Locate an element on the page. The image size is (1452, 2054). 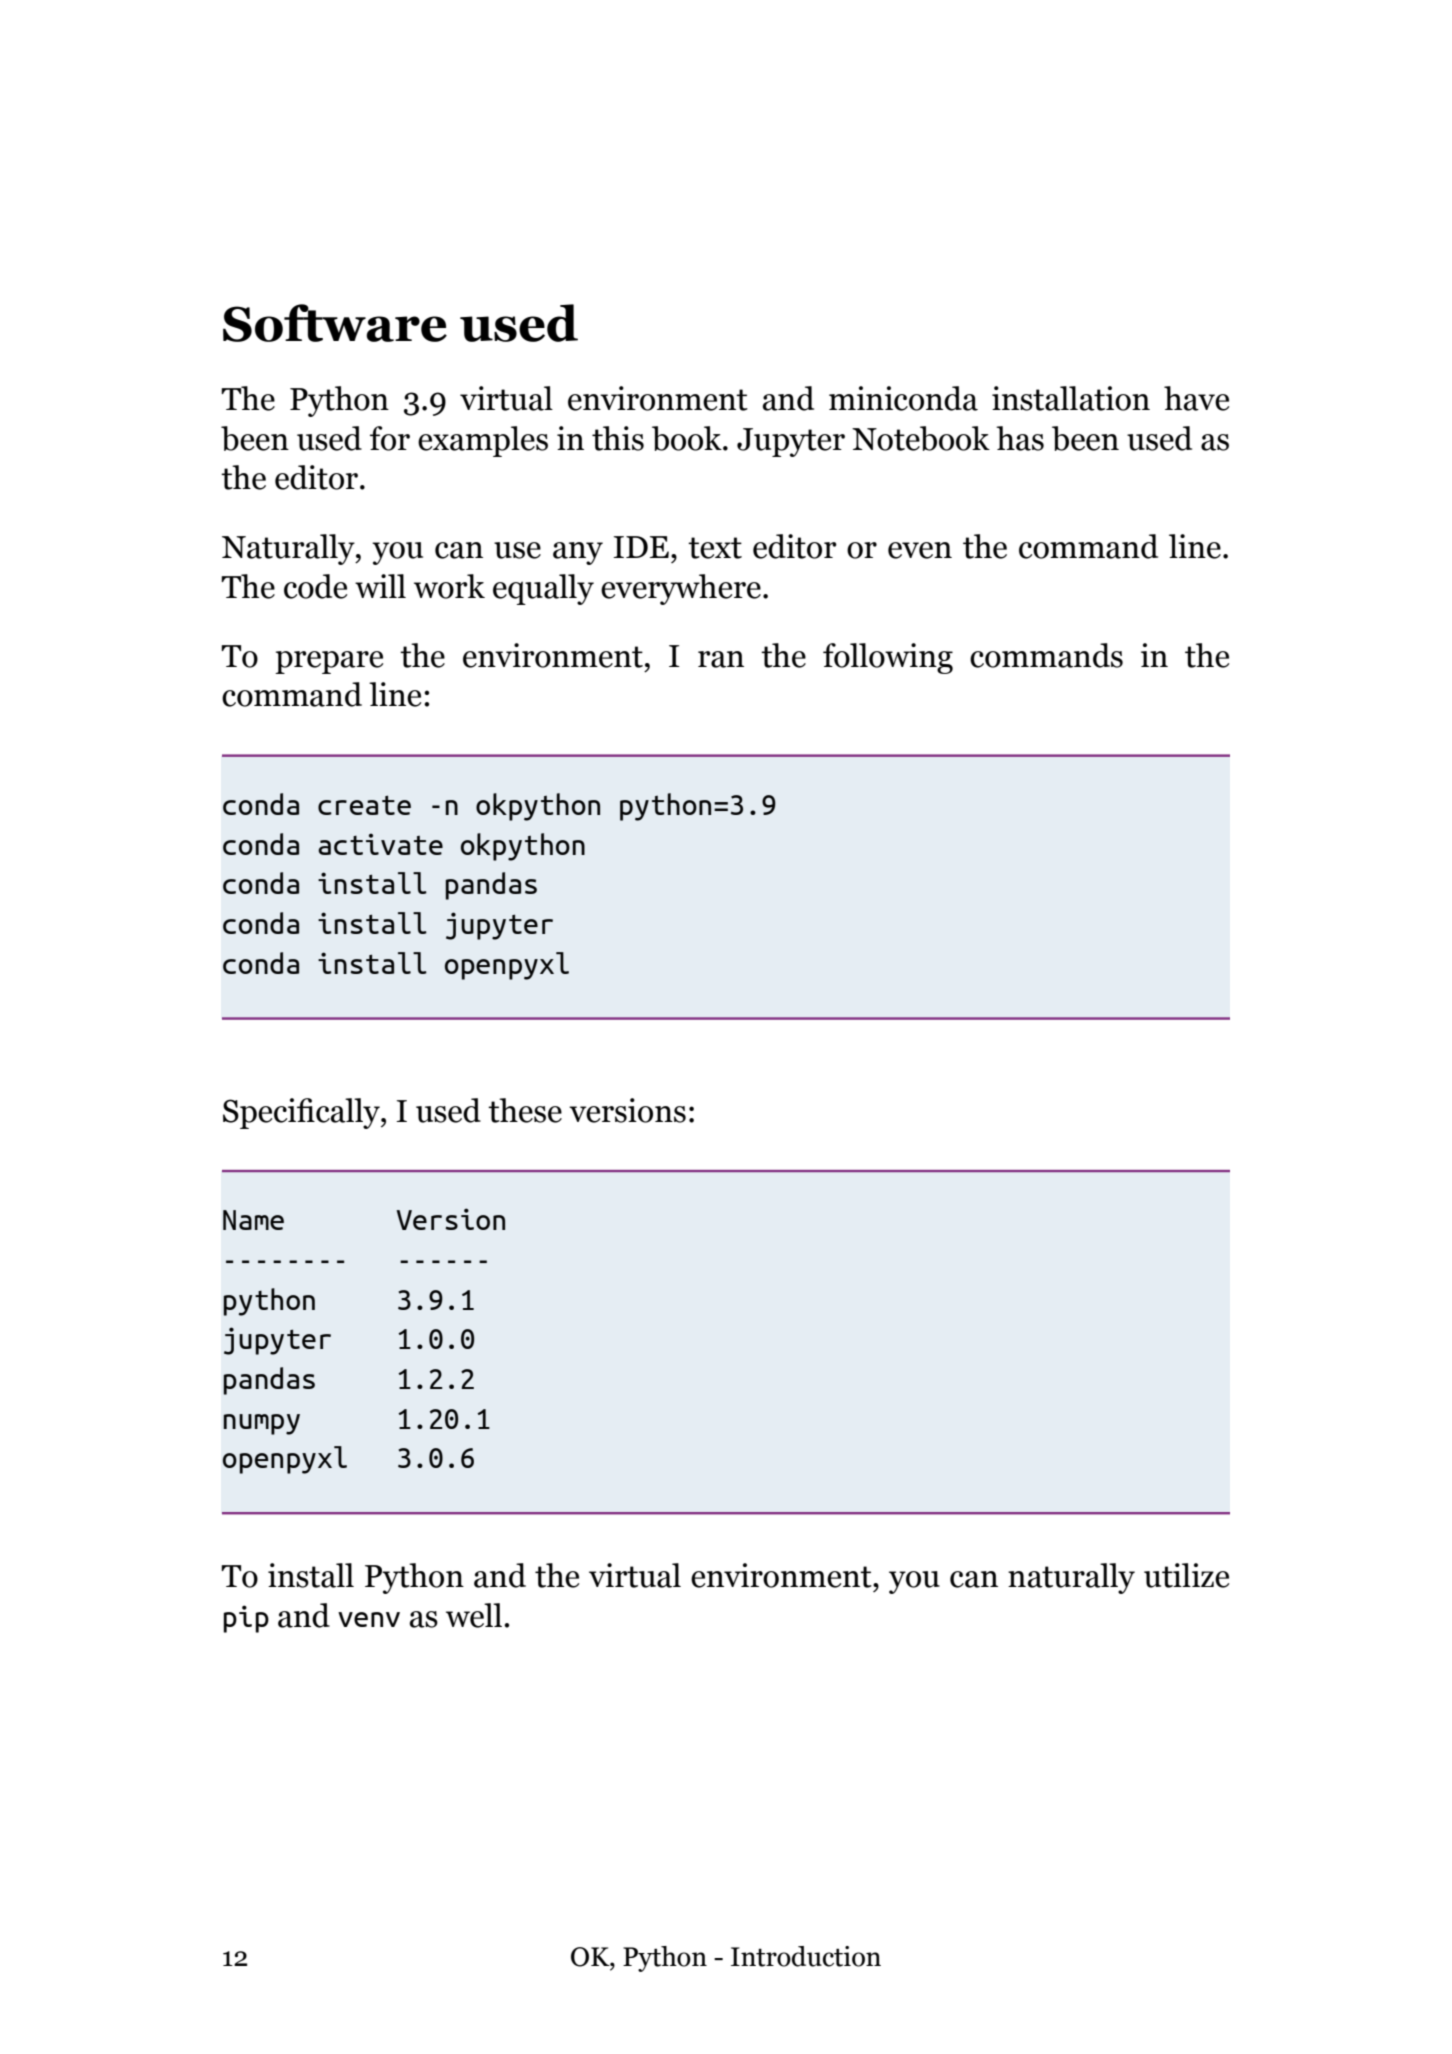
Specifically is located at coordinates (302, 1113).
